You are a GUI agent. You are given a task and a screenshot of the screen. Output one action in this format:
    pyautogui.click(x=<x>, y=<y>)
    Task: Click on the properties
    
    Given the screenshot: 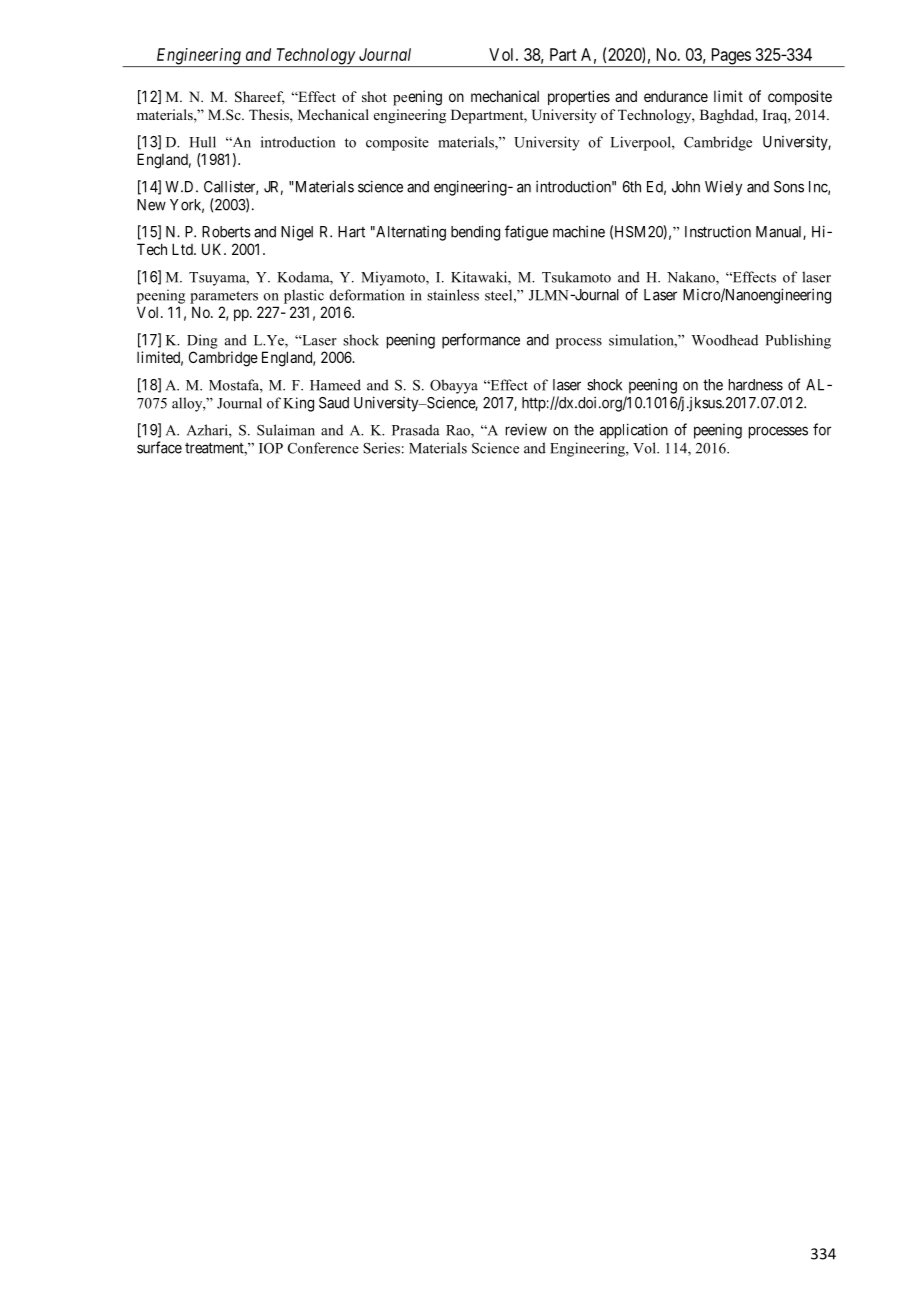 What is the action you would take?
    pyautogui.click(x=579, y=97)
